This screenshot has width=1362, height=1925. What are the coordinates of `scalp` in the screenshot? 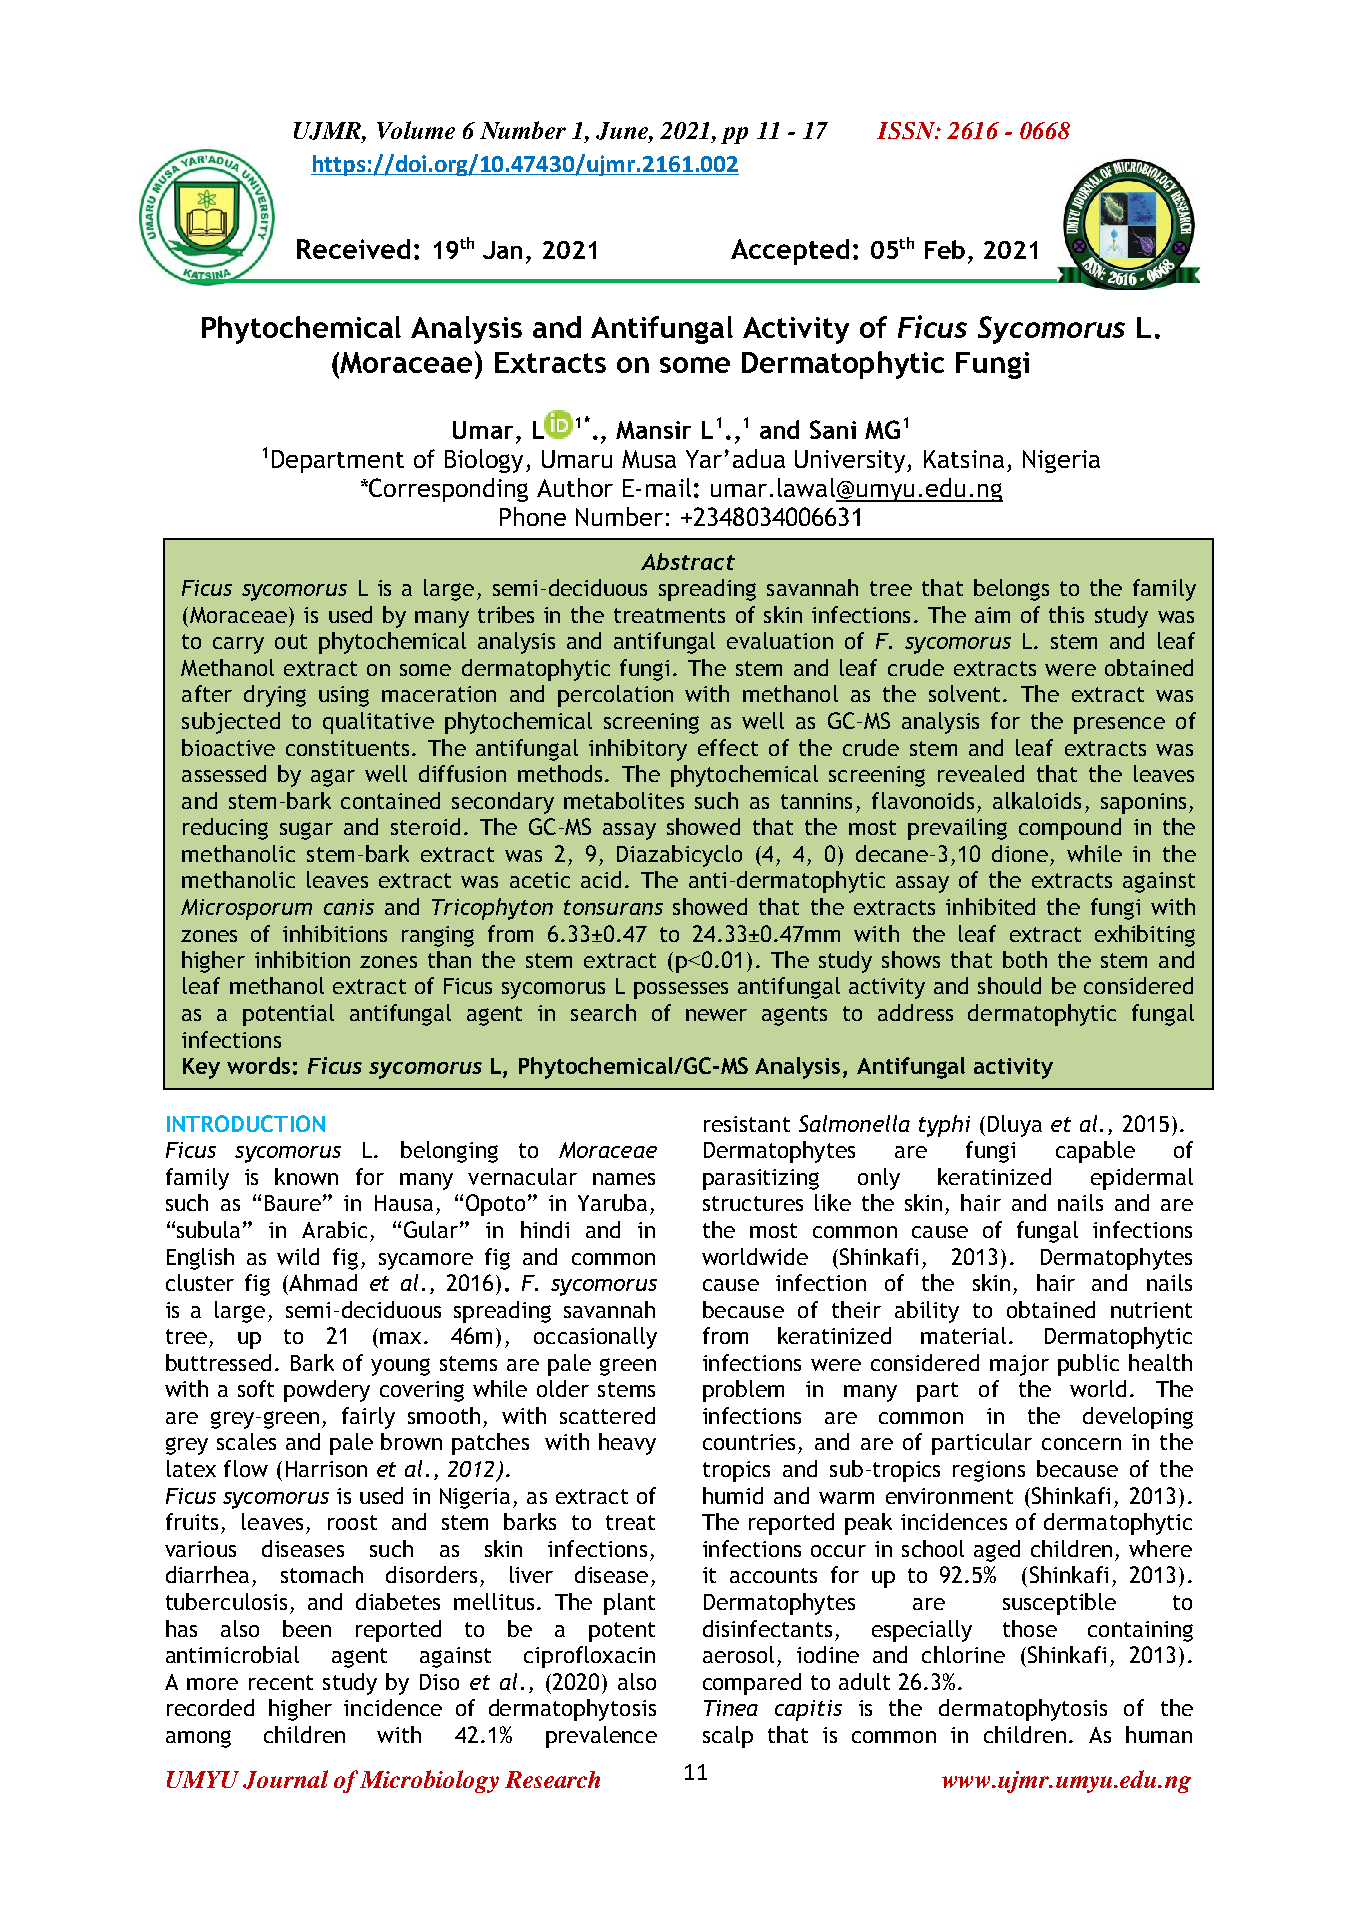 It's located at (728, 1737).
